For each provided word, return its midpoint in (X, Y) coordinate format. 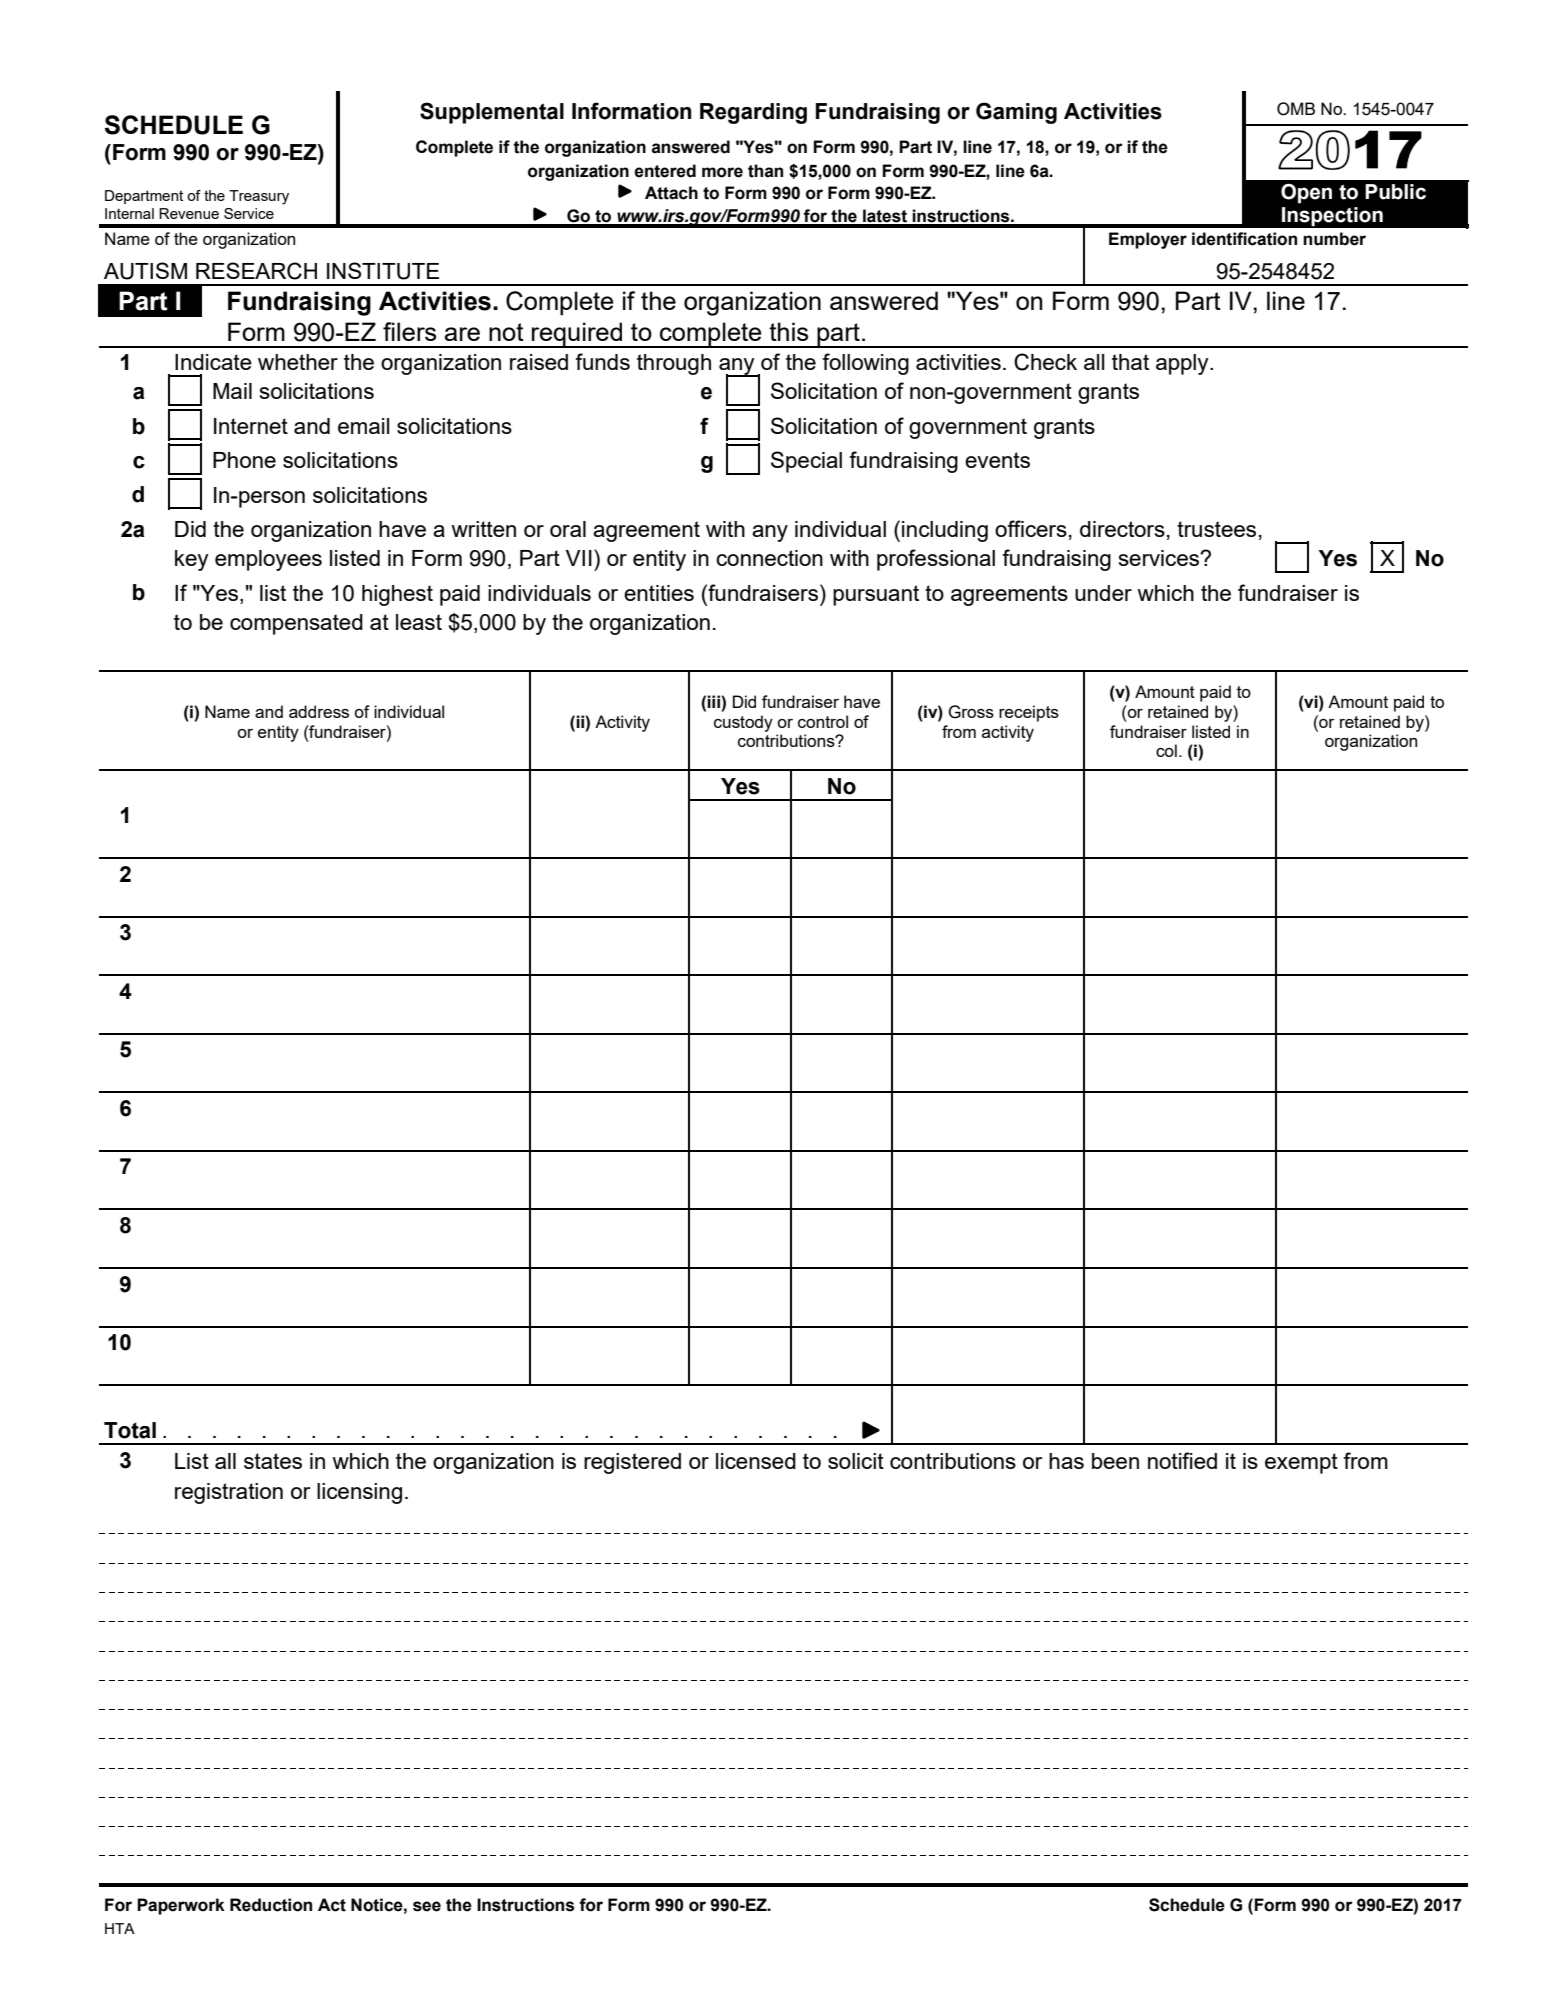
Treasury (259, 197)
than (765, 171)
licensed (756, 1461)
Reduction (271, 1905)
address (319, 711)
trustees (1216, 529)
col (1166, 750)
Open (1306, 194)
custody (743, 723)
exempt (1301, 1463)
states (273, 1461)
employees (268, 560)
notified (1182, 1460)
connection (769, 558)
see (427, 1906)
